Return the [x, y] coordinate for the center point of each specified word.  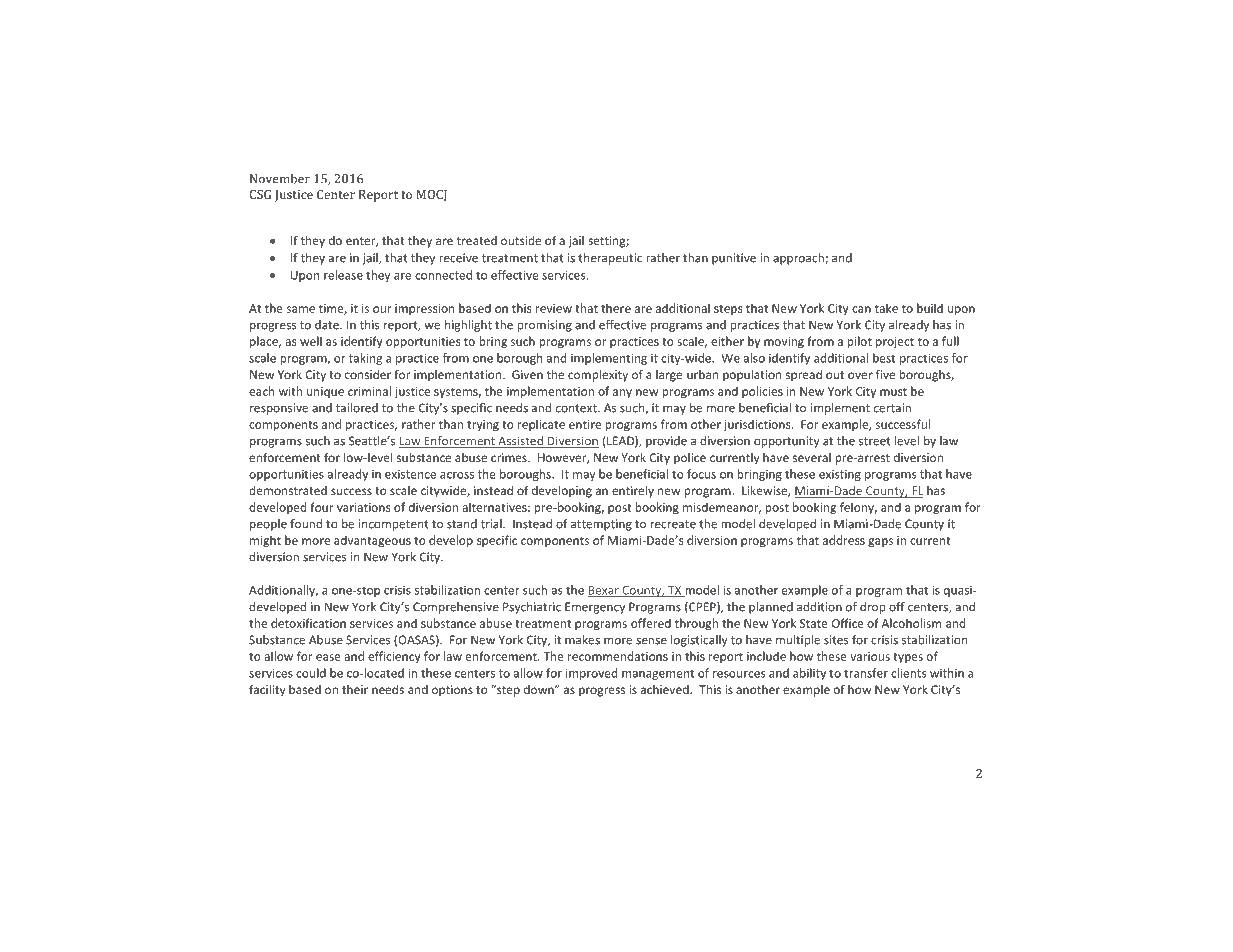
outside [521, 240]
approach [799, 259]
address [844, 540]
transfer [866, 673]
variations [363, 507]
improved [591, 674]
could [311, 673]
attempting [601, 525]
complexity [598, 376]
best [884, 358]
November [280, 178]
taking [365, 359]
